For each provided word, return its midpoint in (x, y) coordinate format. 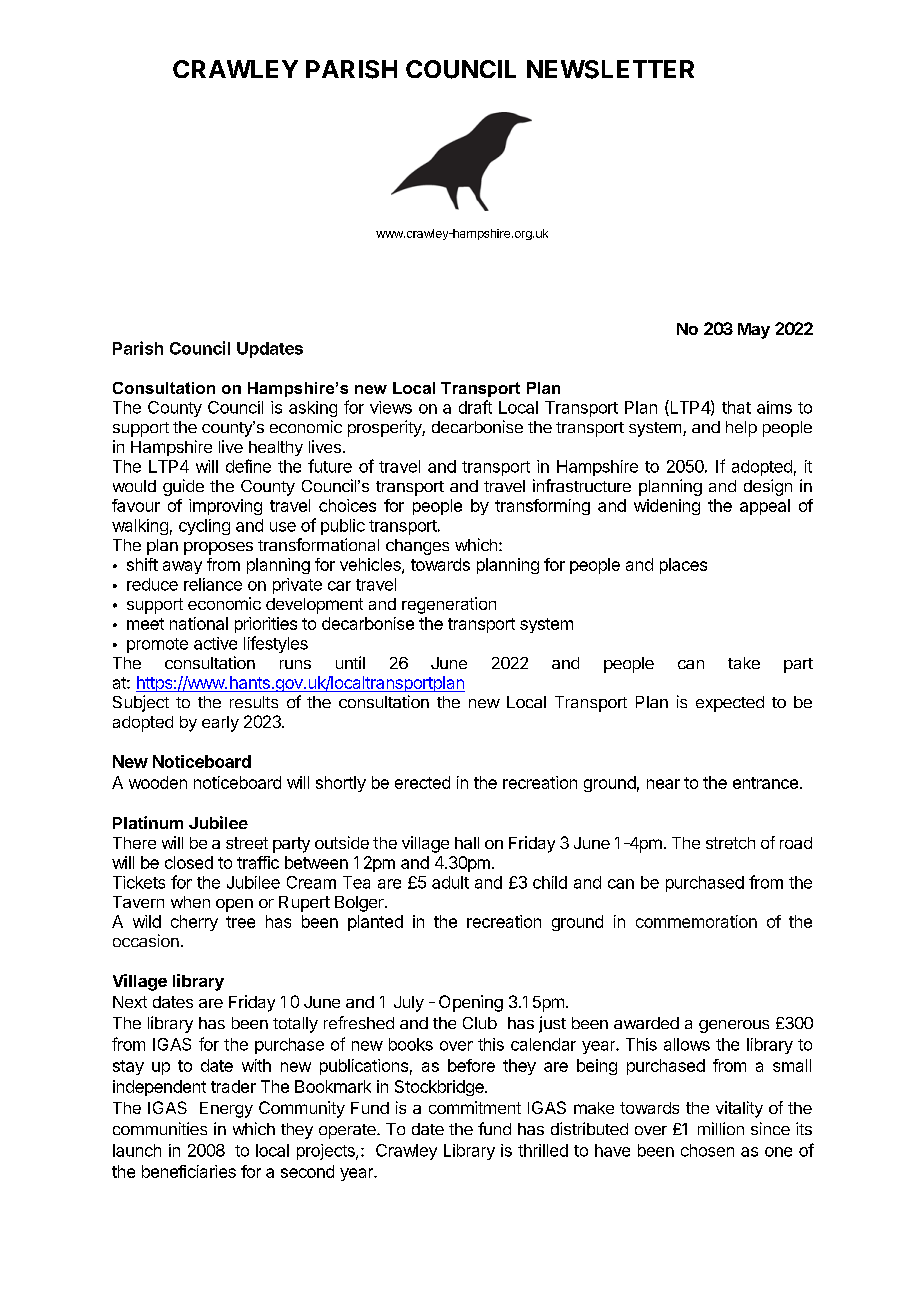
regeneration (449, 605)
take (744, 663)
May (754, 331)
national (199, 623)
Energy (226, 1110)
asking (313, 409)
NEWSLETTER (610, 69)
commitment (475, 1107)
